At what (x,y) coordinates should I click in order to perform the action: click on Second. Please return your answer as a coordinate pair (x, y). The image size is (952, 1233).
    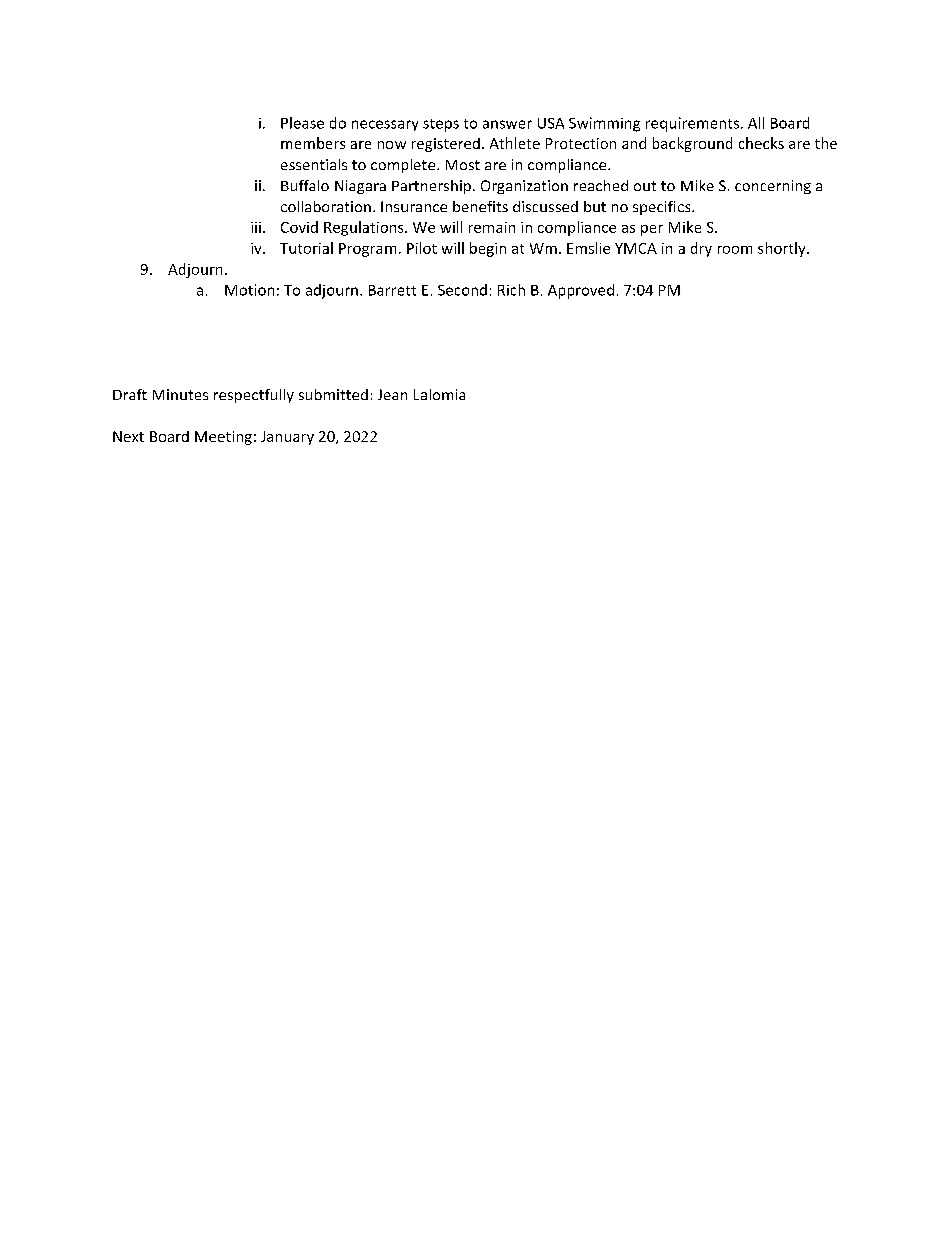
    Looking at the image, I should click on (462, 290).
